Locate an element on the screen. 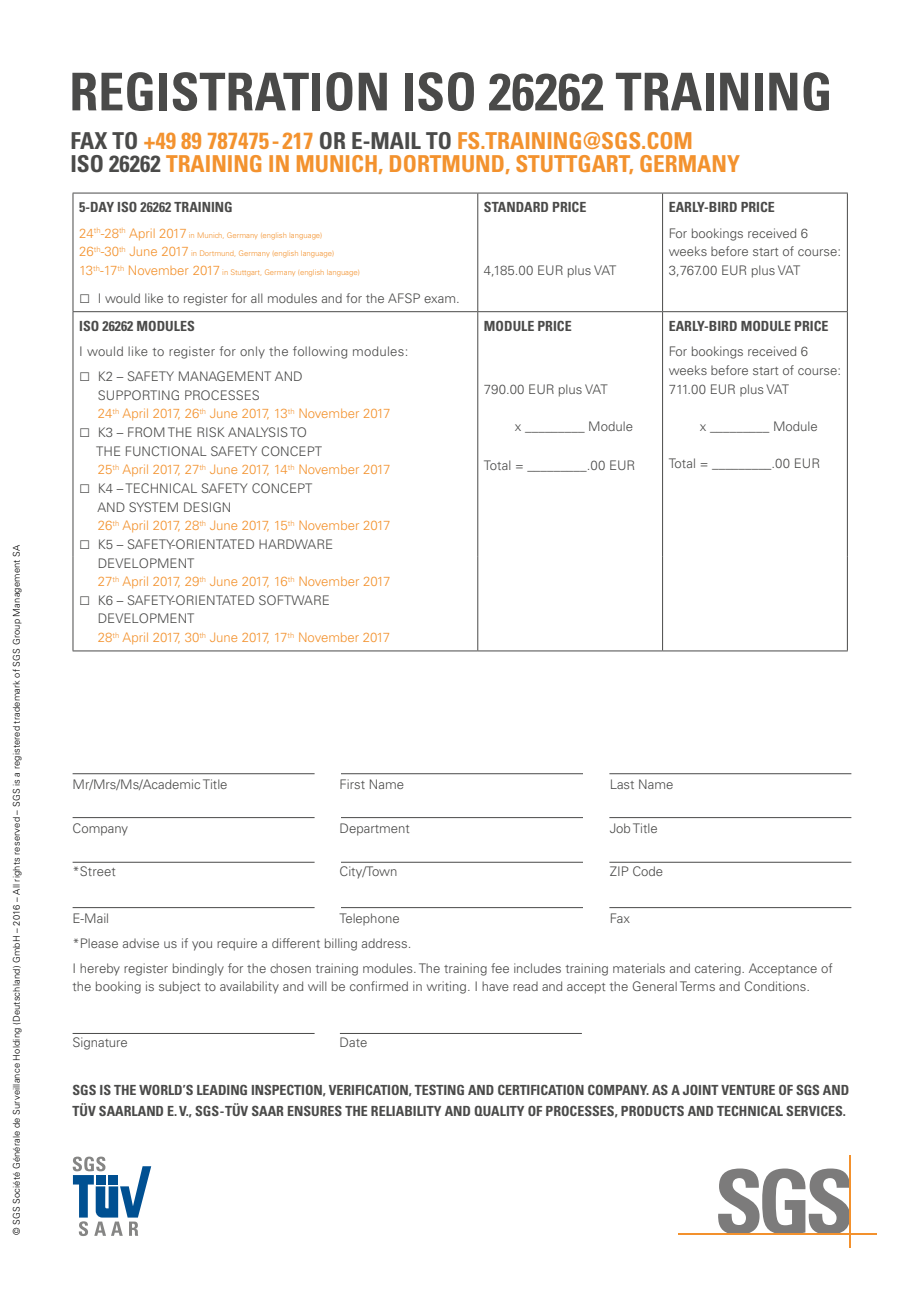  TESTING is located at coordinates (439, 1090).
